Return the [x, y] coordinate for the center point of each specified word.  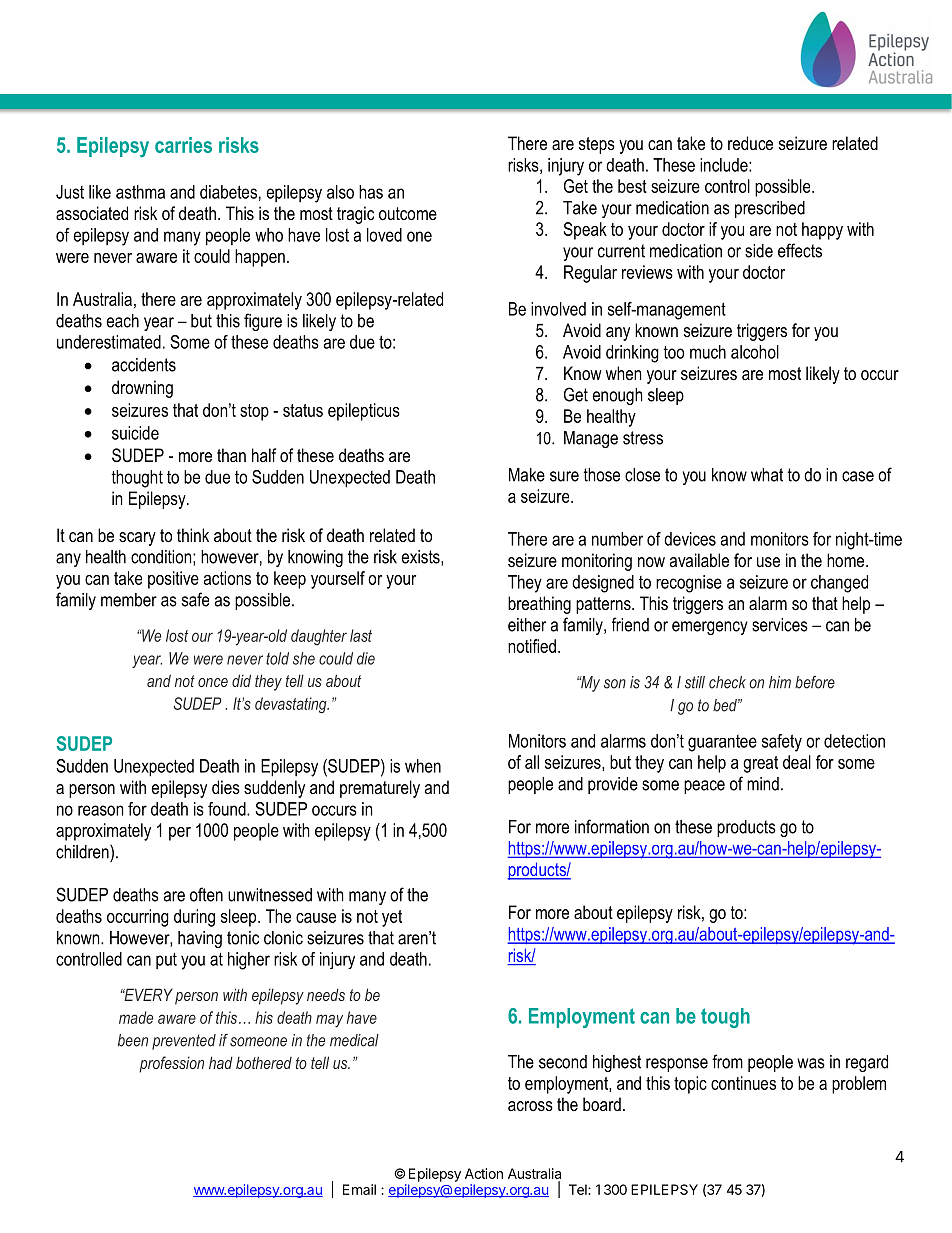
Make [527, 475]
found [228, 809]
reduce [750, 143]
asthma [140, 192]
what [767, 475]
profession [172, 1064]
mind [763, 784]
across [530, 1106]
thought [137, 479]
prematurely [380, 789]
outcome [408, 214]
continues [743, 1083]
